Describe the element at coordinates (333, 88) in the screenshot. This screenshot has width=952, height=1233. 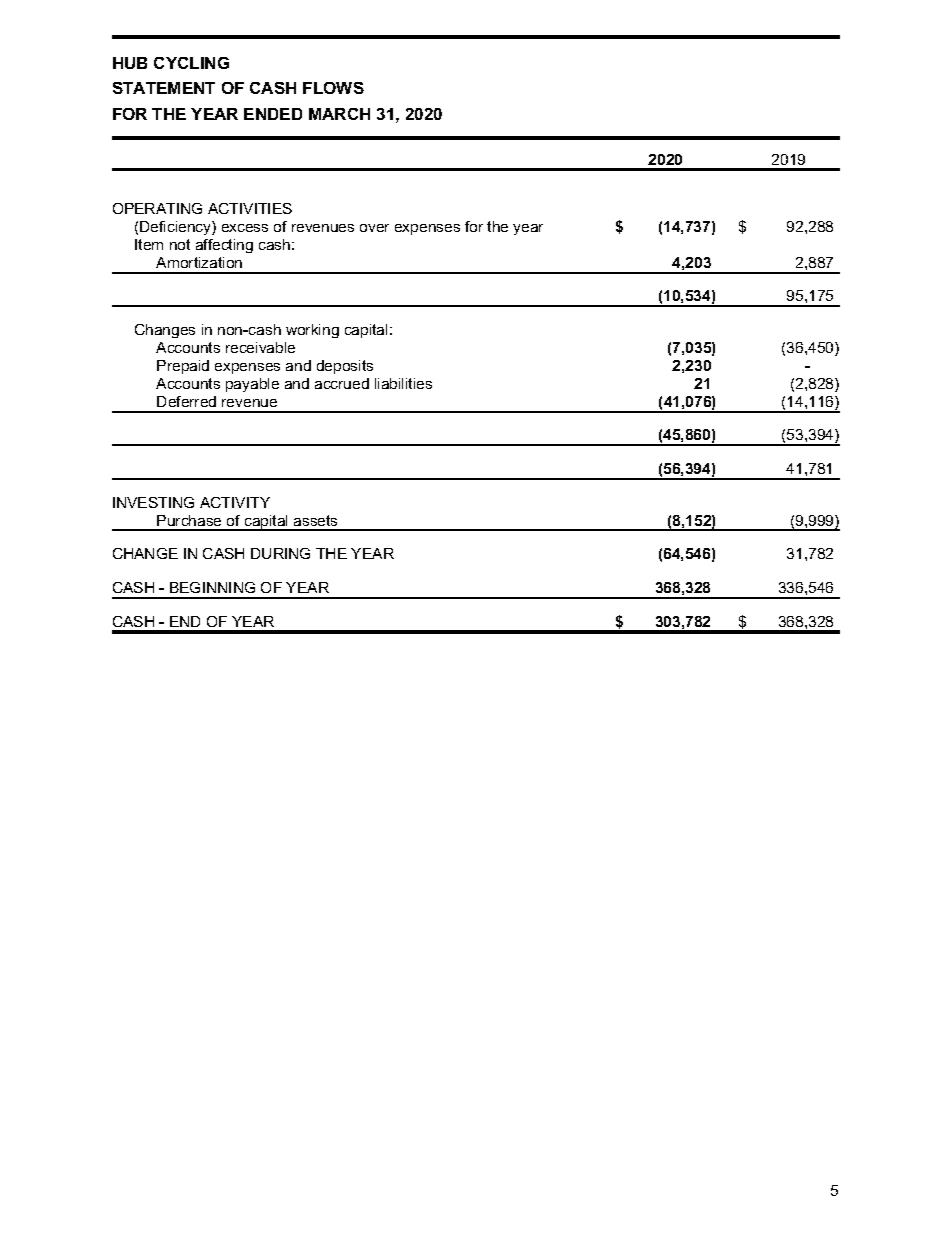
I see `FLOWS` at that location.
